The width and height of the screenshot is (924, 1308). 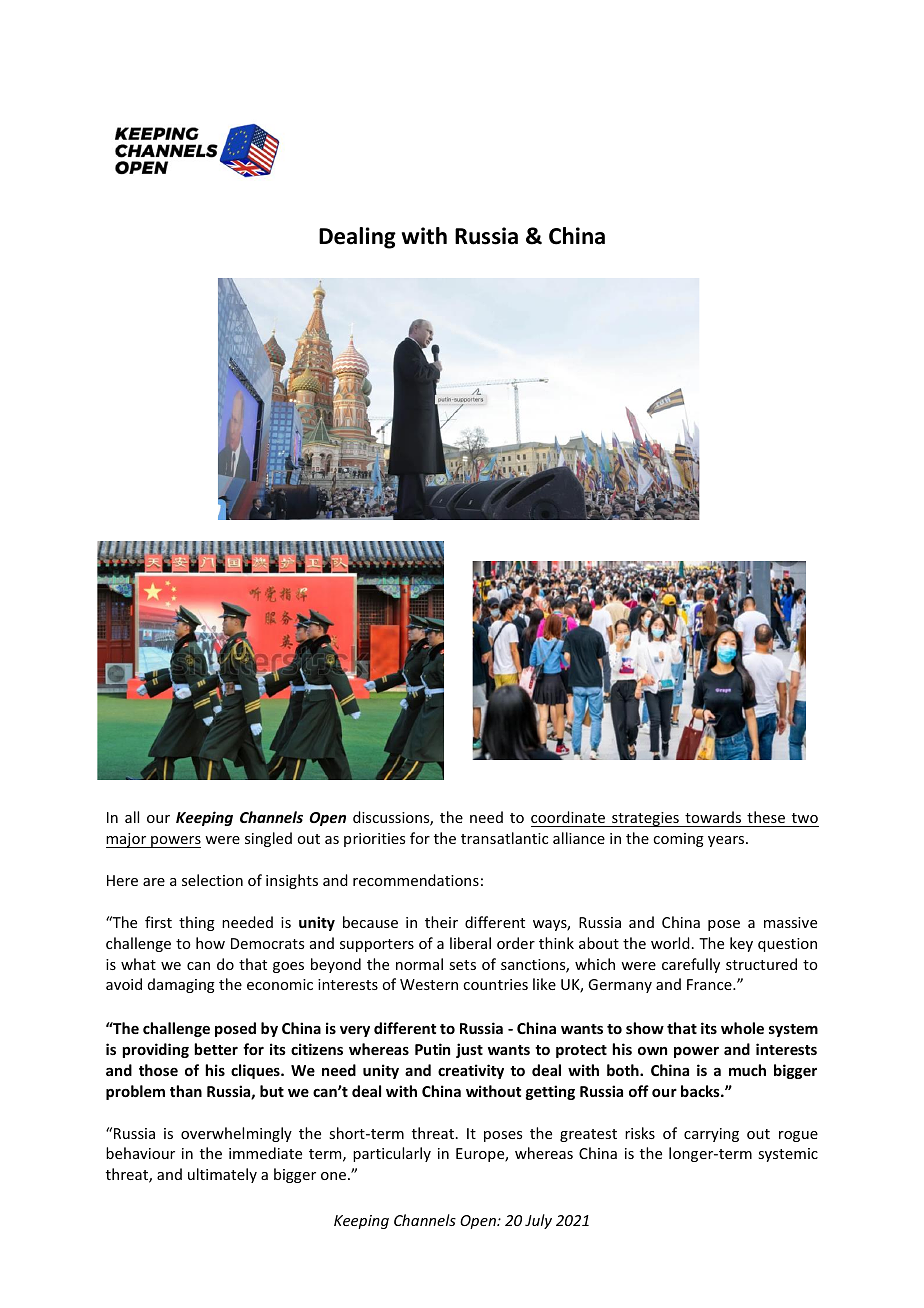 What do you see at coordinates (504, 838) in the screenshot?
I see `transatlantic` at bounding box center [504, 838].
